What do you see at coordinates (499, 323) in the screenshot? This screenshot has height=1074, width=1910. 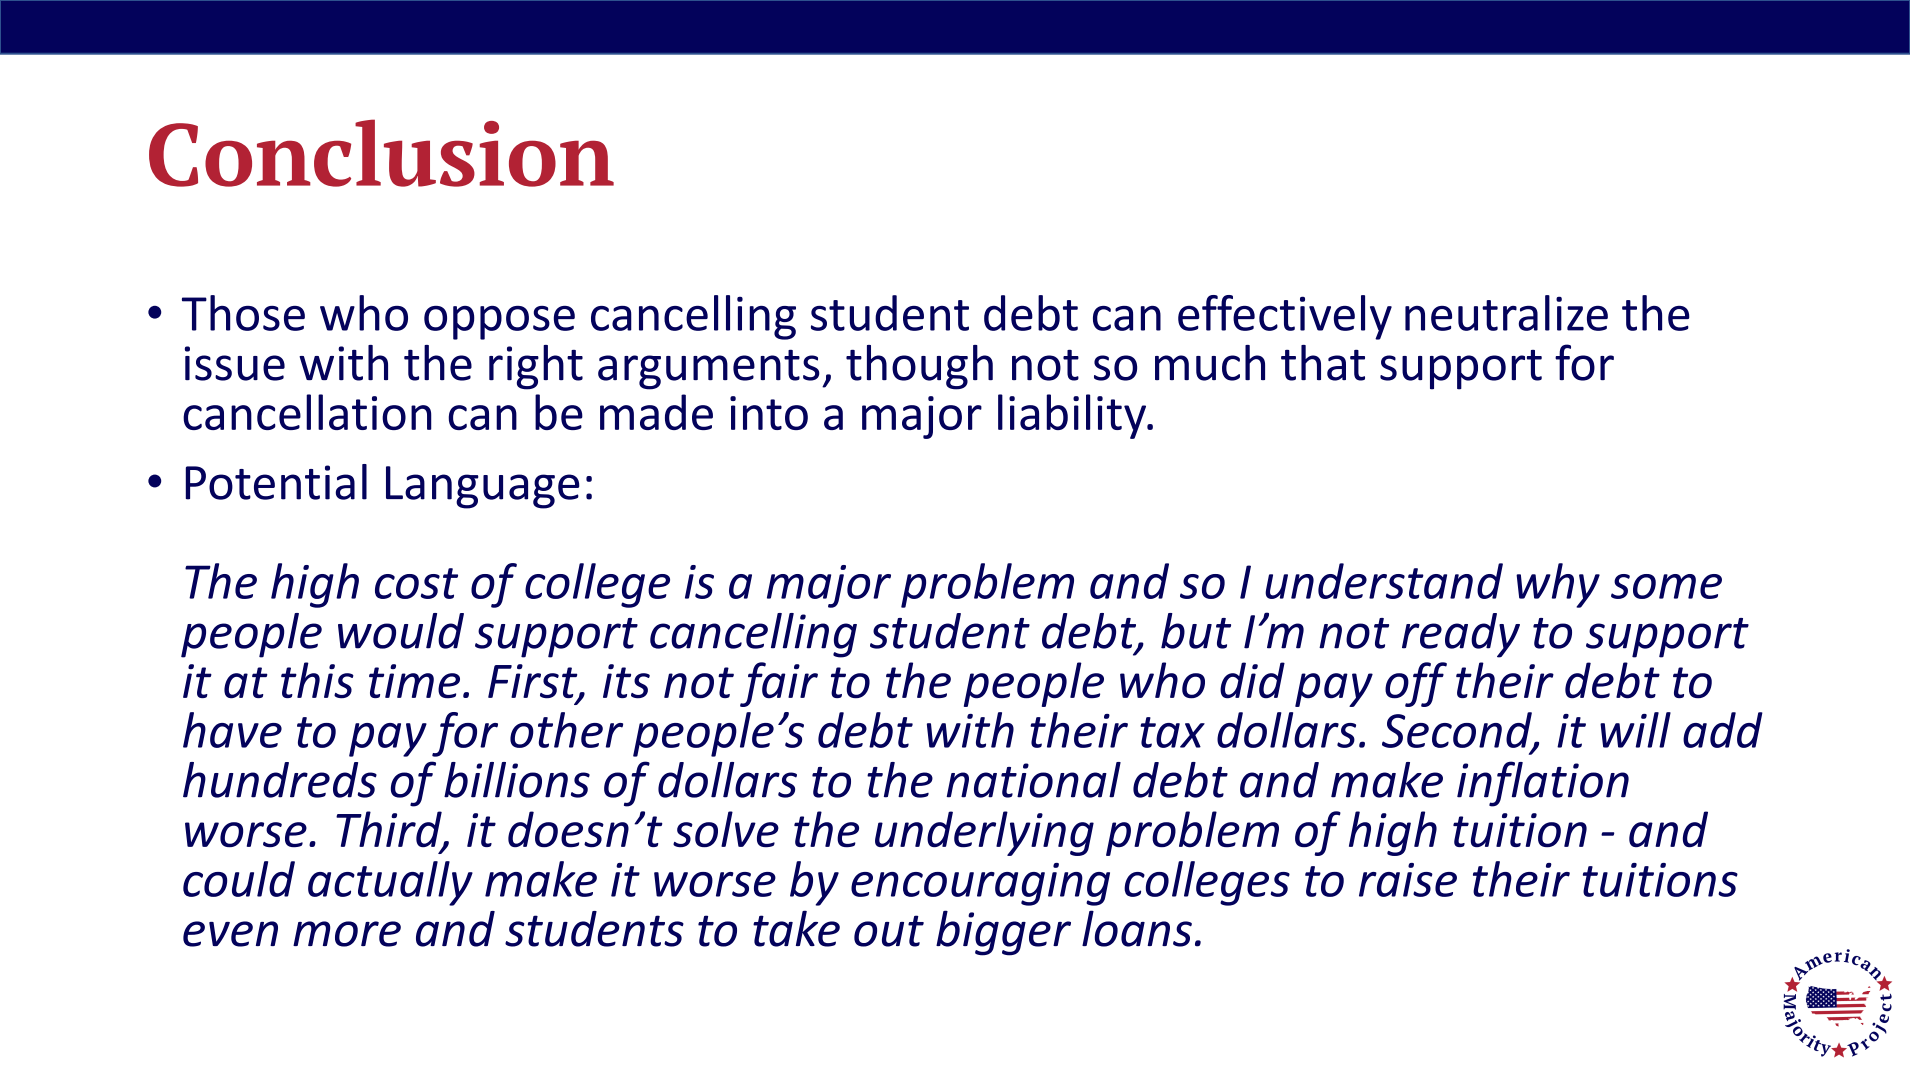 I see `oppose` at bounding box center [499, 323].
